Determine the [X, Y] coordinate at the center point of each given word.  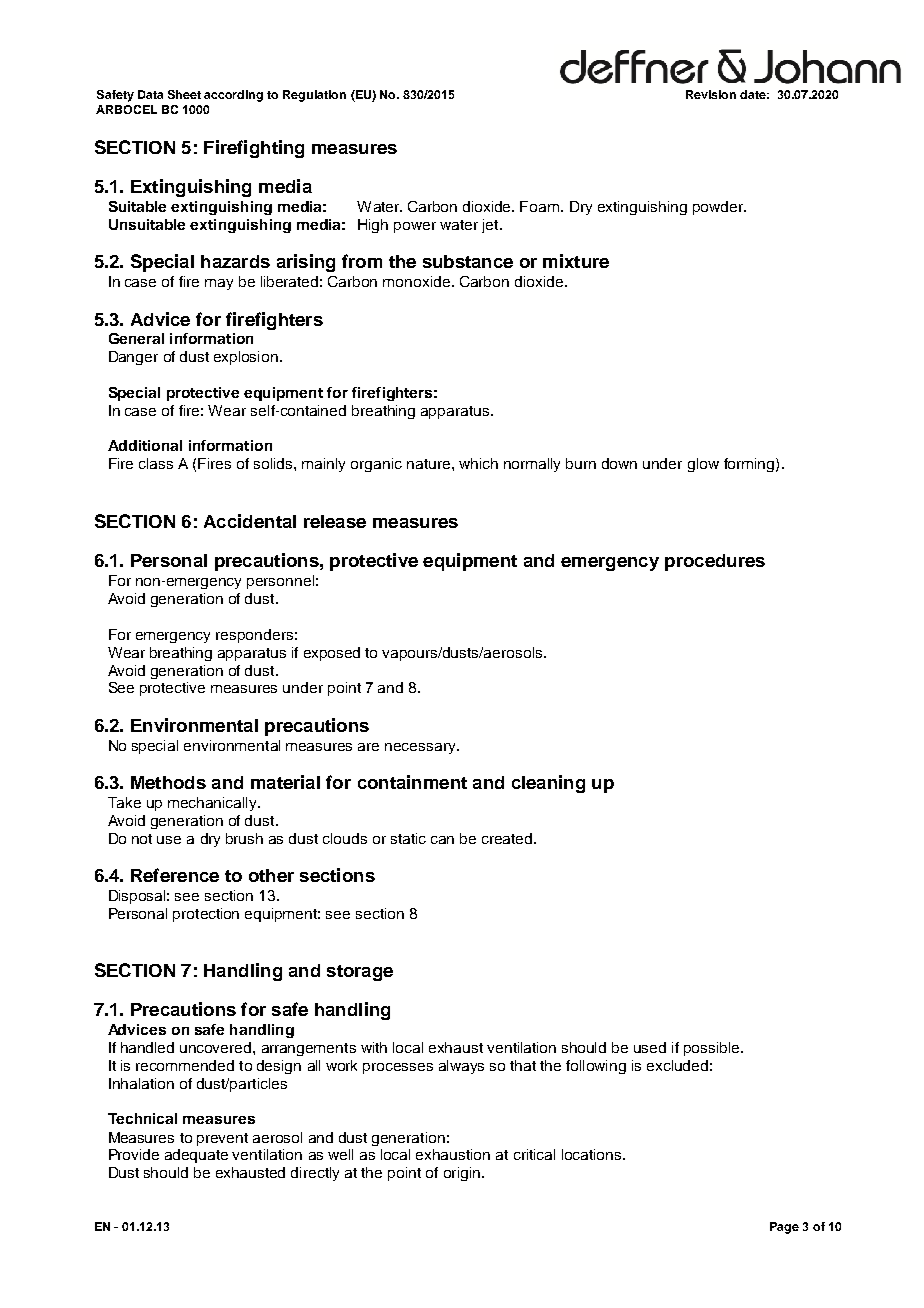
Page [784, 1228]
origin [462, 1174]
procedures [715, 562]
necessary [421, 748]
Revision [711, 94]
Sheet [184, 94]
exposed [332, 654]
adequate [196, 1156]
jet [491, 226]
